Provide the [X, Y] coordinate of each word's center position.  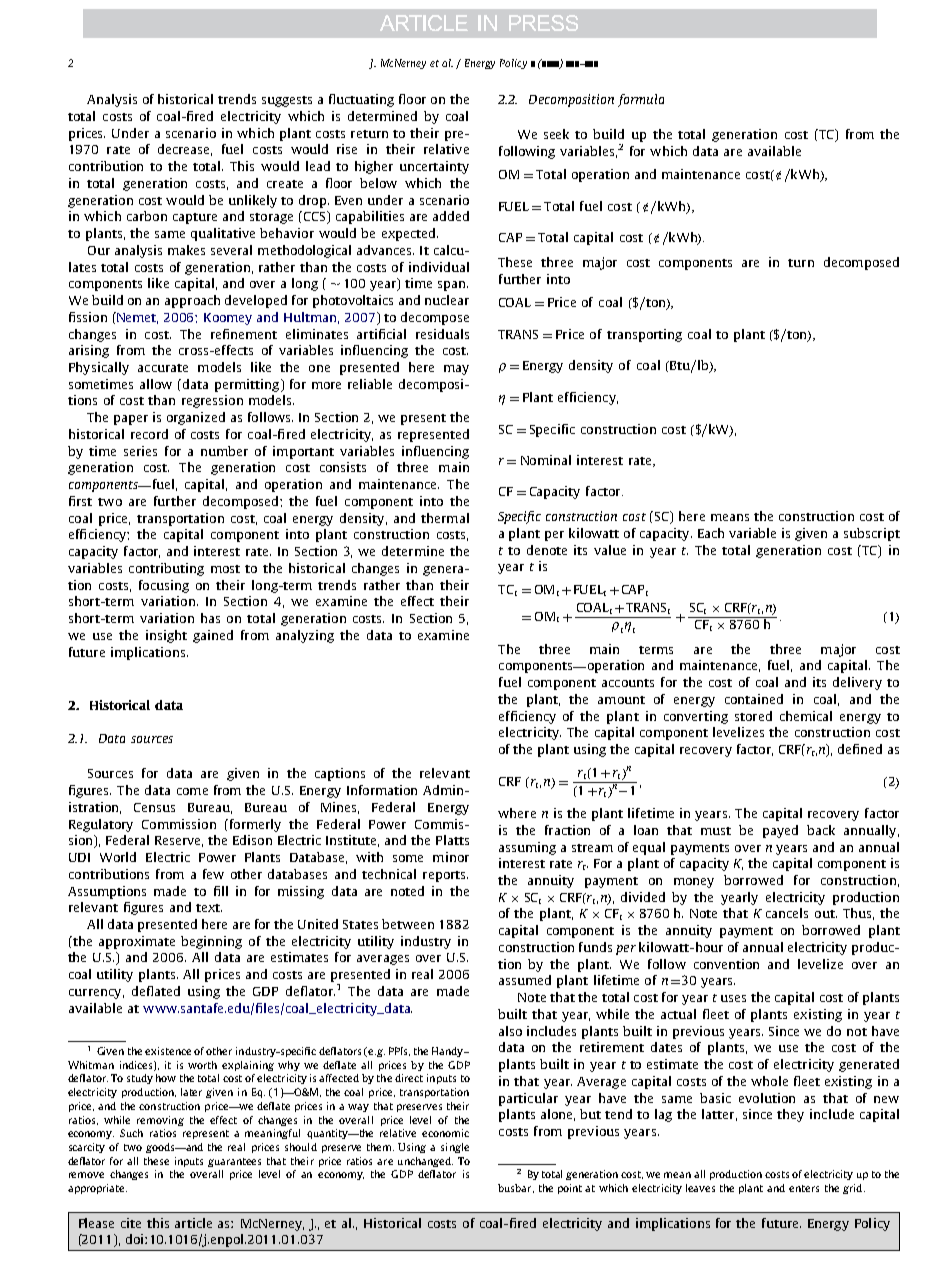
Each [711, 533]
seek [556, 134]
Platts [452, 840]
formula [641, 100]
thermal [445, 518]
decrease [185, 150]
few [213, 874]
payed [780, 831]
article [193, 1223]
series [140, 451]
